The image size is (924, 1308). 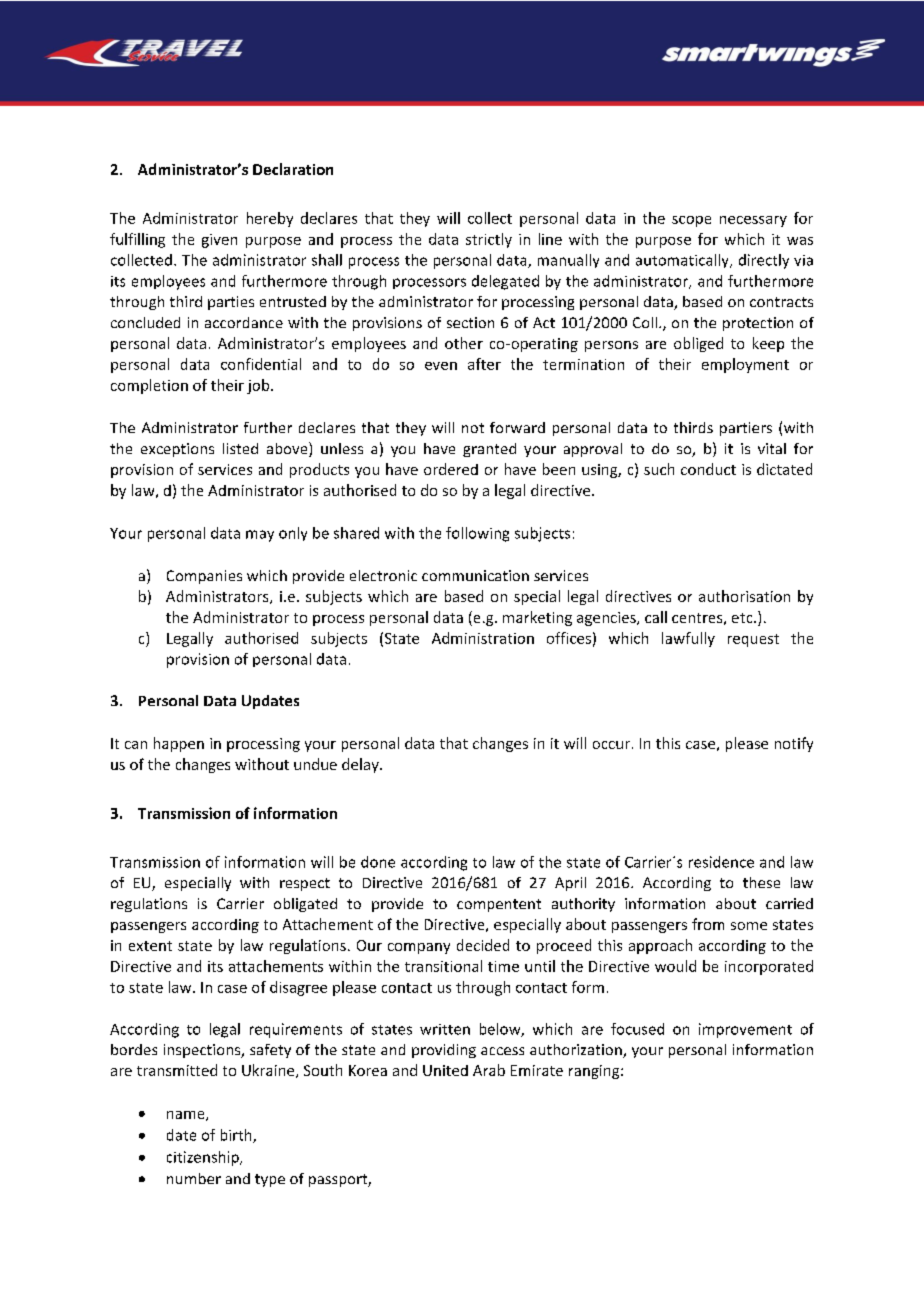 What do you see at coordinates (489, 240) in the screenshot?
I see `strictly` at bounding box center [489, 240].
